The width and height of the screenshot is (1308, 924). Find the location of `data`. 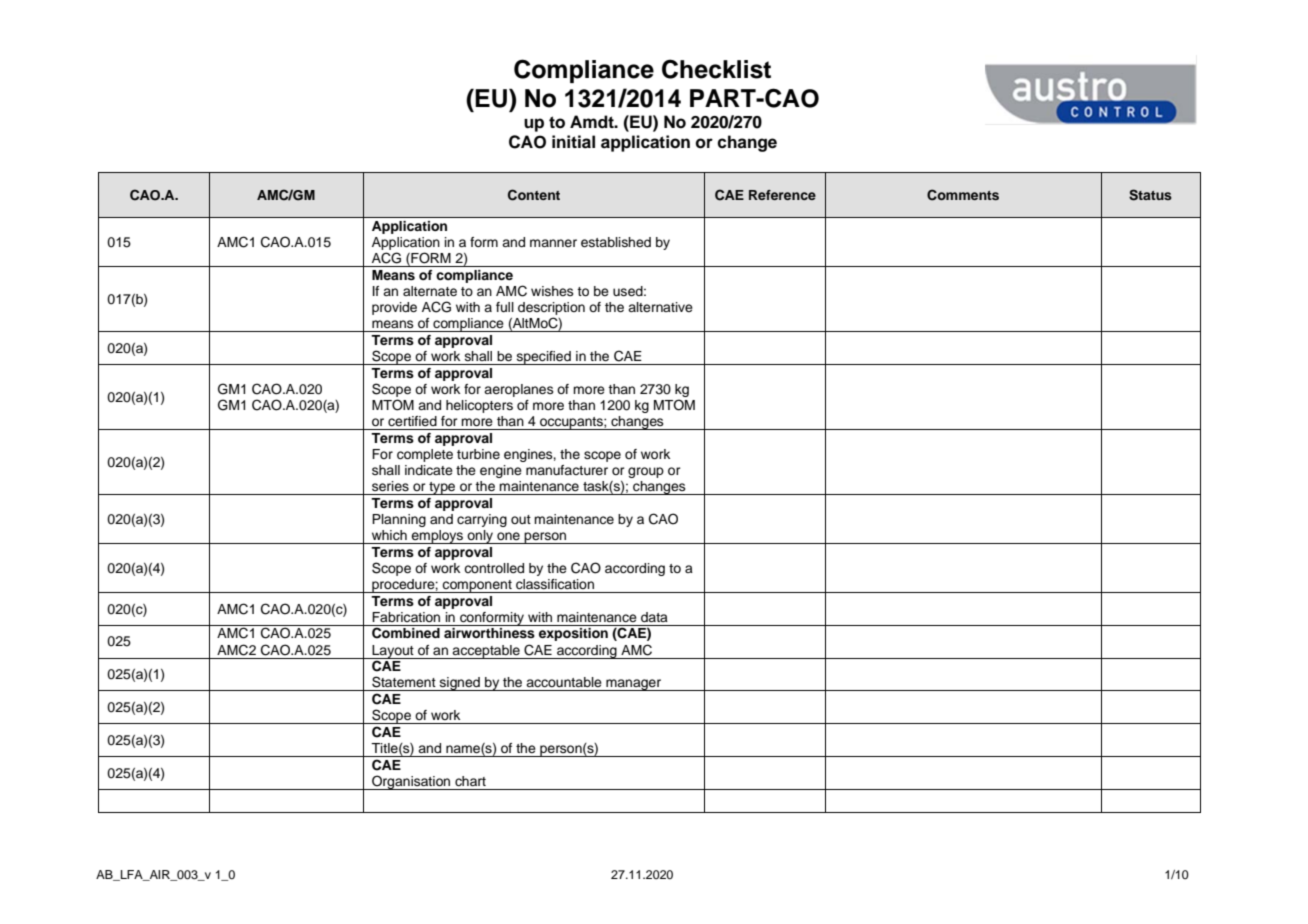

data is located at coordinates (654, 617).
